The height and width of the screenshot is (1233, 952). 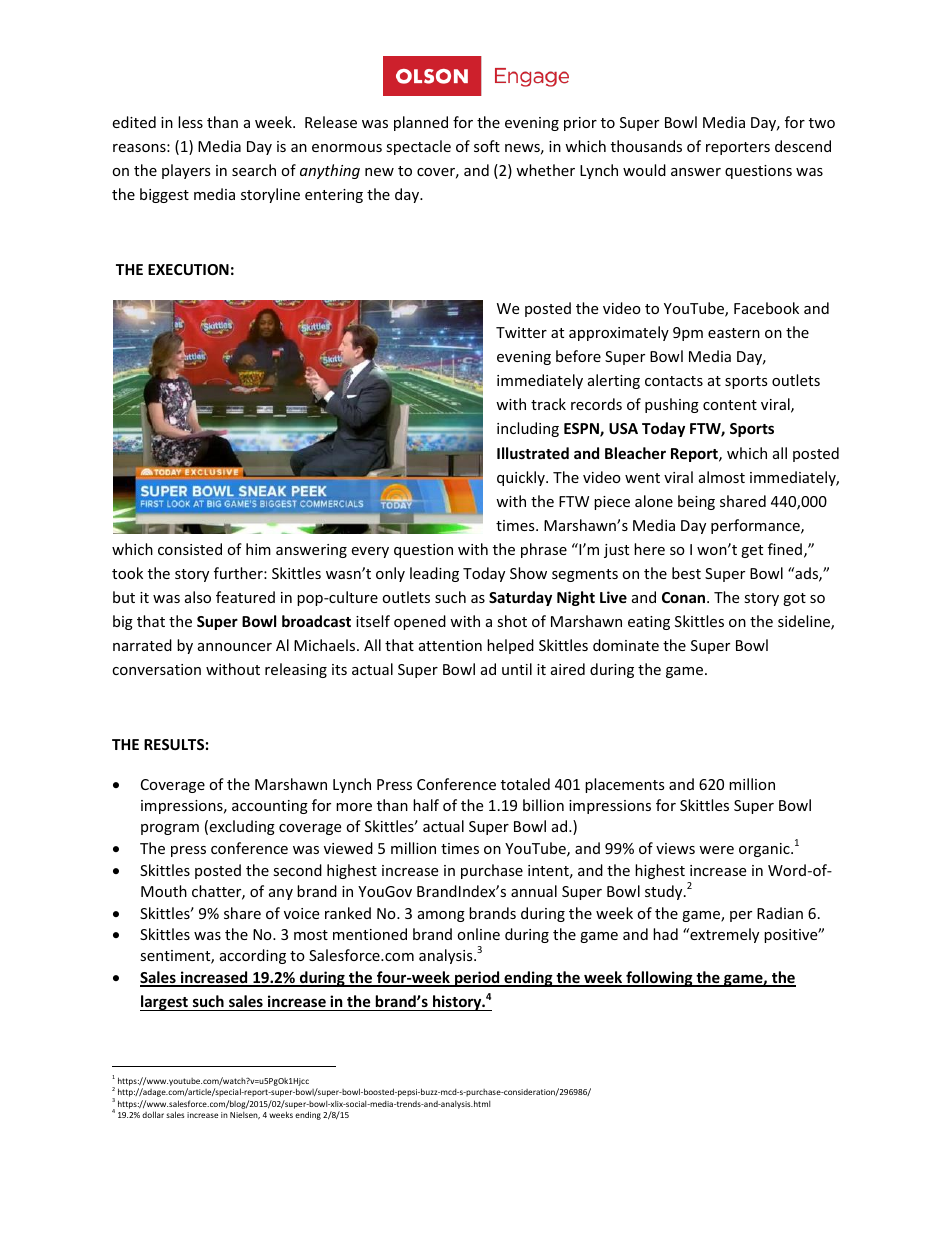 I want to click on consisted, so click(x=190, y=549).
